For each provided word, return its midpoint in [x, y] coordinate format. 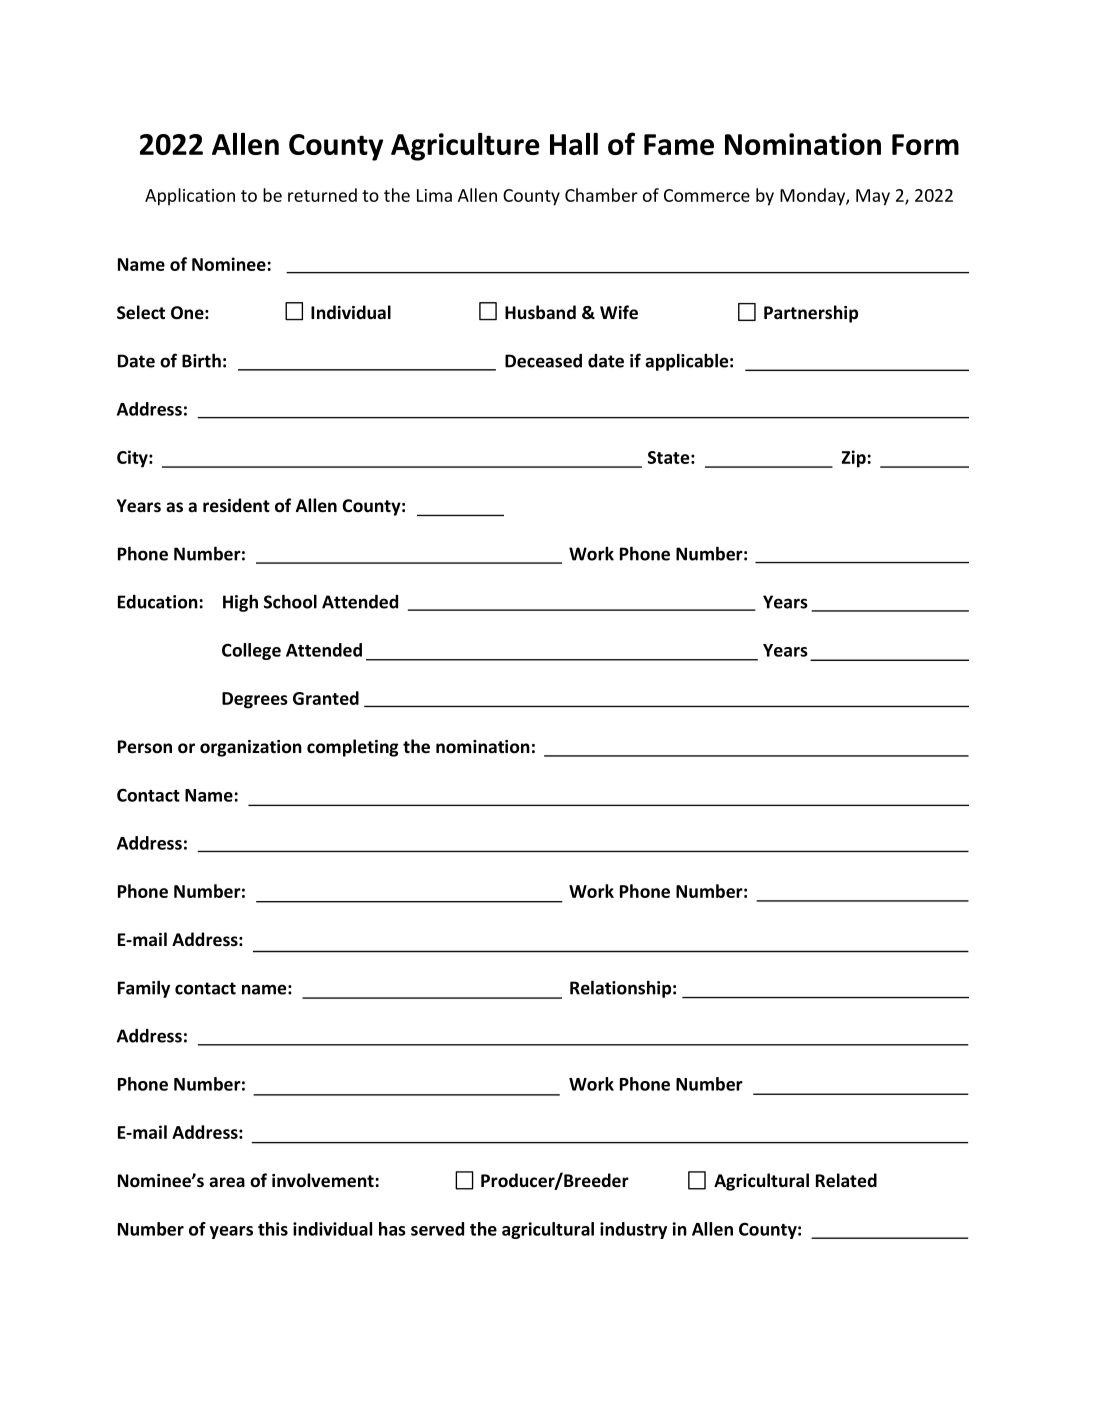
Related [846, 1180]
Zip [853, 459]
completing [353, 748]
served [437, 1229]
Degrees [255, 700]
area [227, 1182]
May [873, 197]
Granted [326, 698]
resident [236, 505]
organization [251, 748]
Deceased [543, 361]
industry [633, 1230]
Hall [574, 143]
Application [190, 197]
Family [144, 989]
